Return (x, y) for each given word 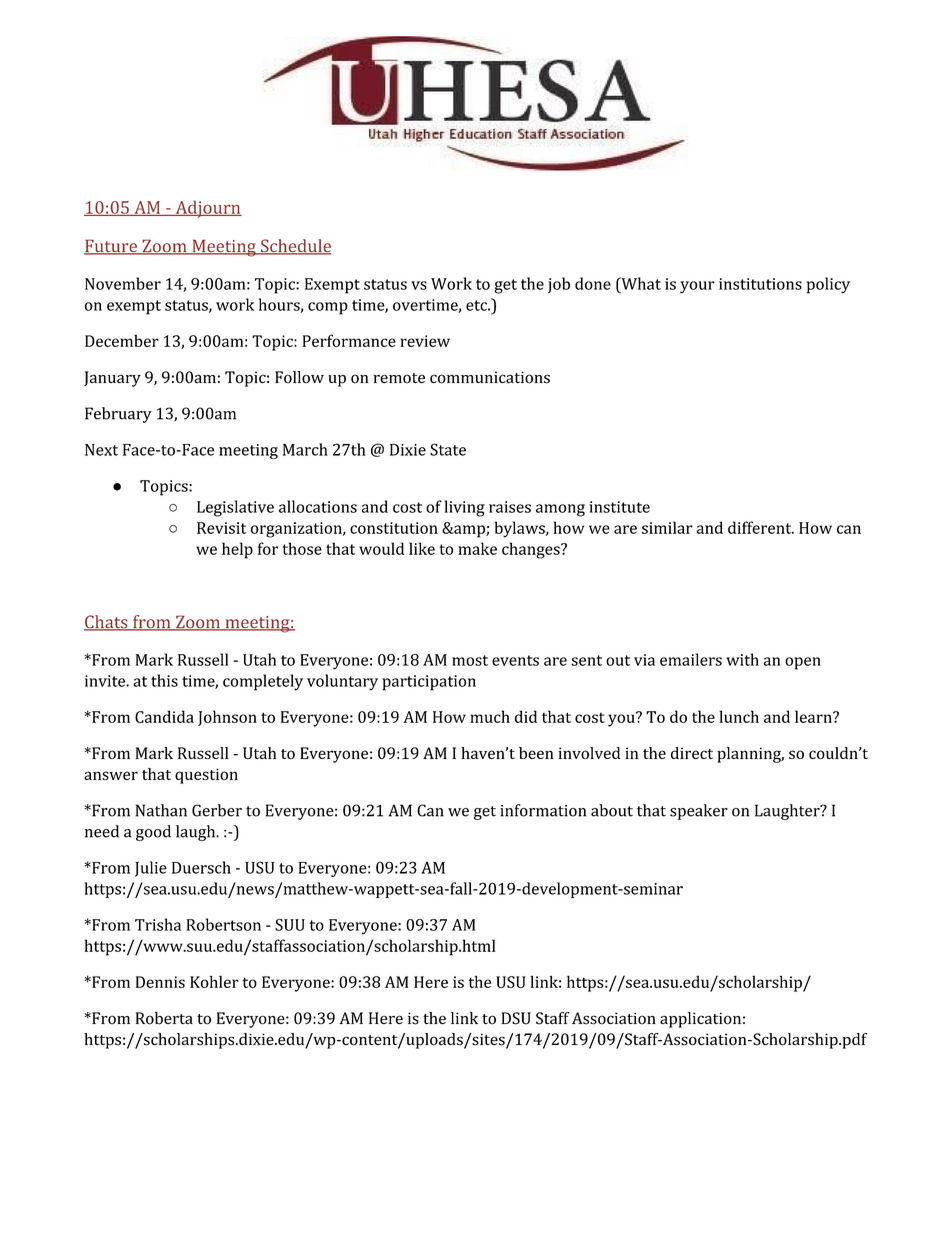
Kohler (214, 981)
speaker (699, 812)
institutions (760, 284)
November (123, 283)
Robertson (223, 924)
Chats (107, 623)
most (470, 660)
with (742, 659)
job (559, 285)
